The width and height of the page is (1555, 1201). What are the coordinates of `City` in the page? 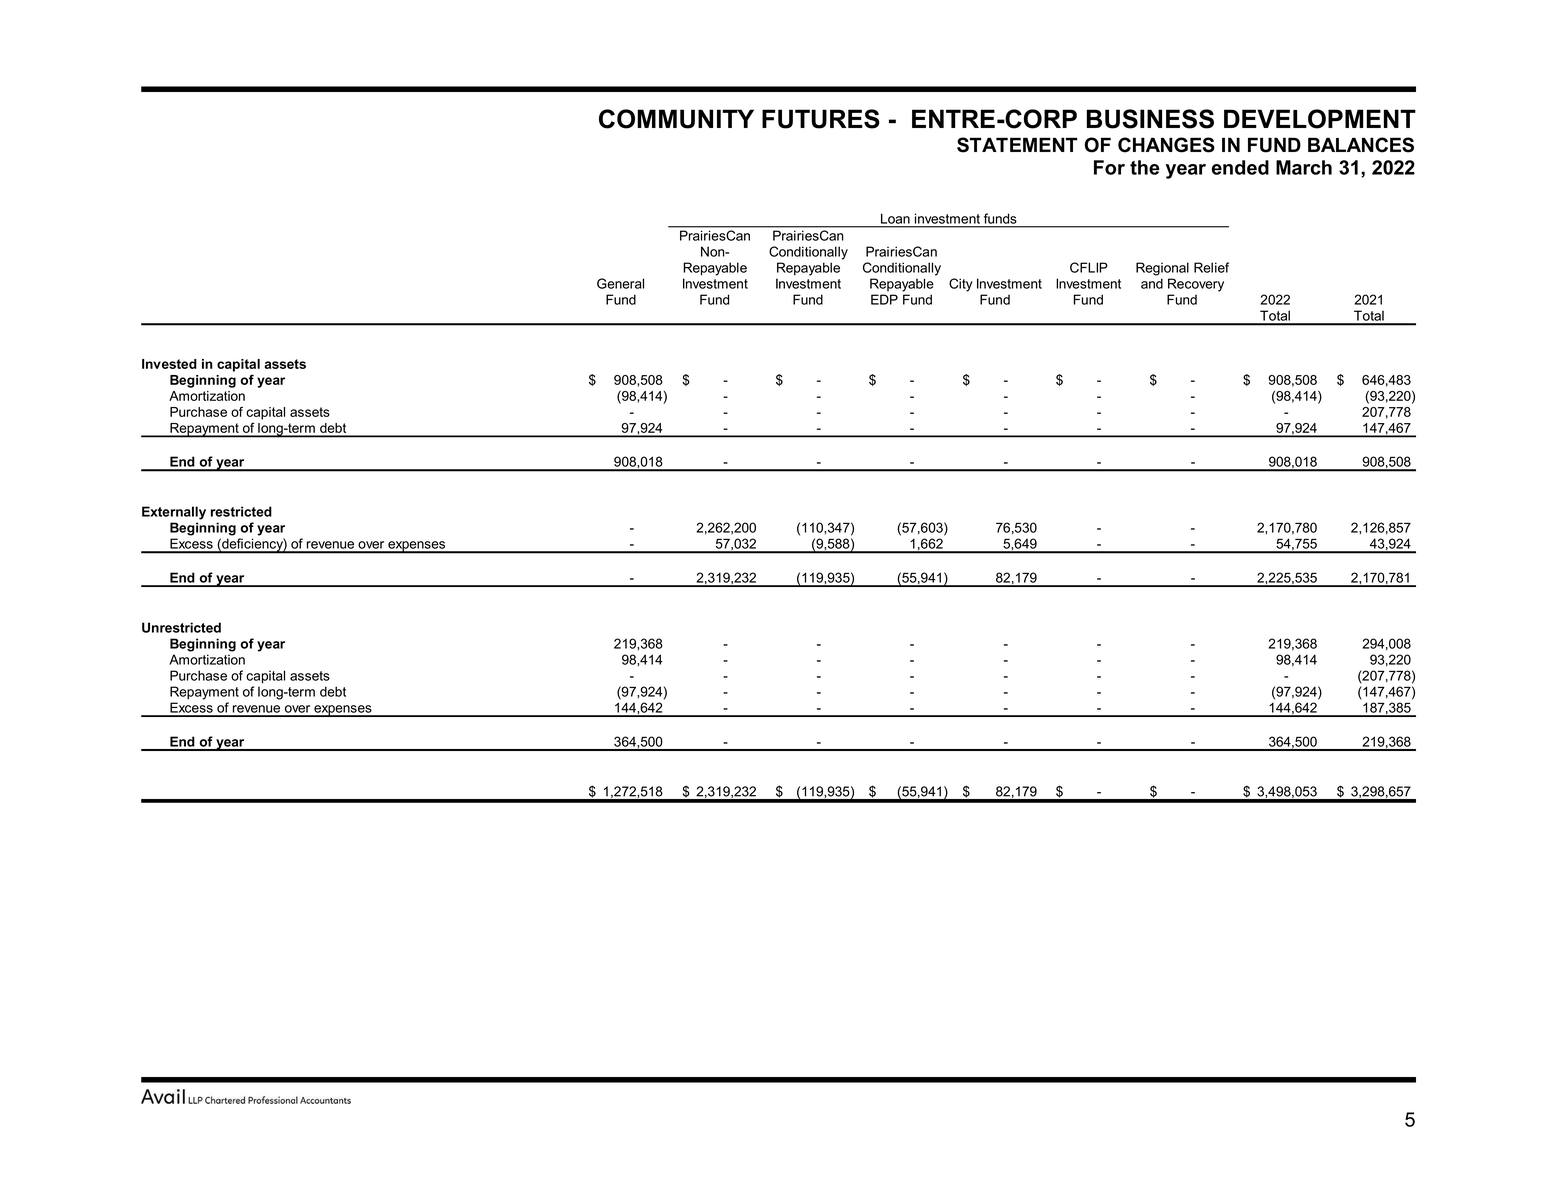 It's located at (961, 285).
